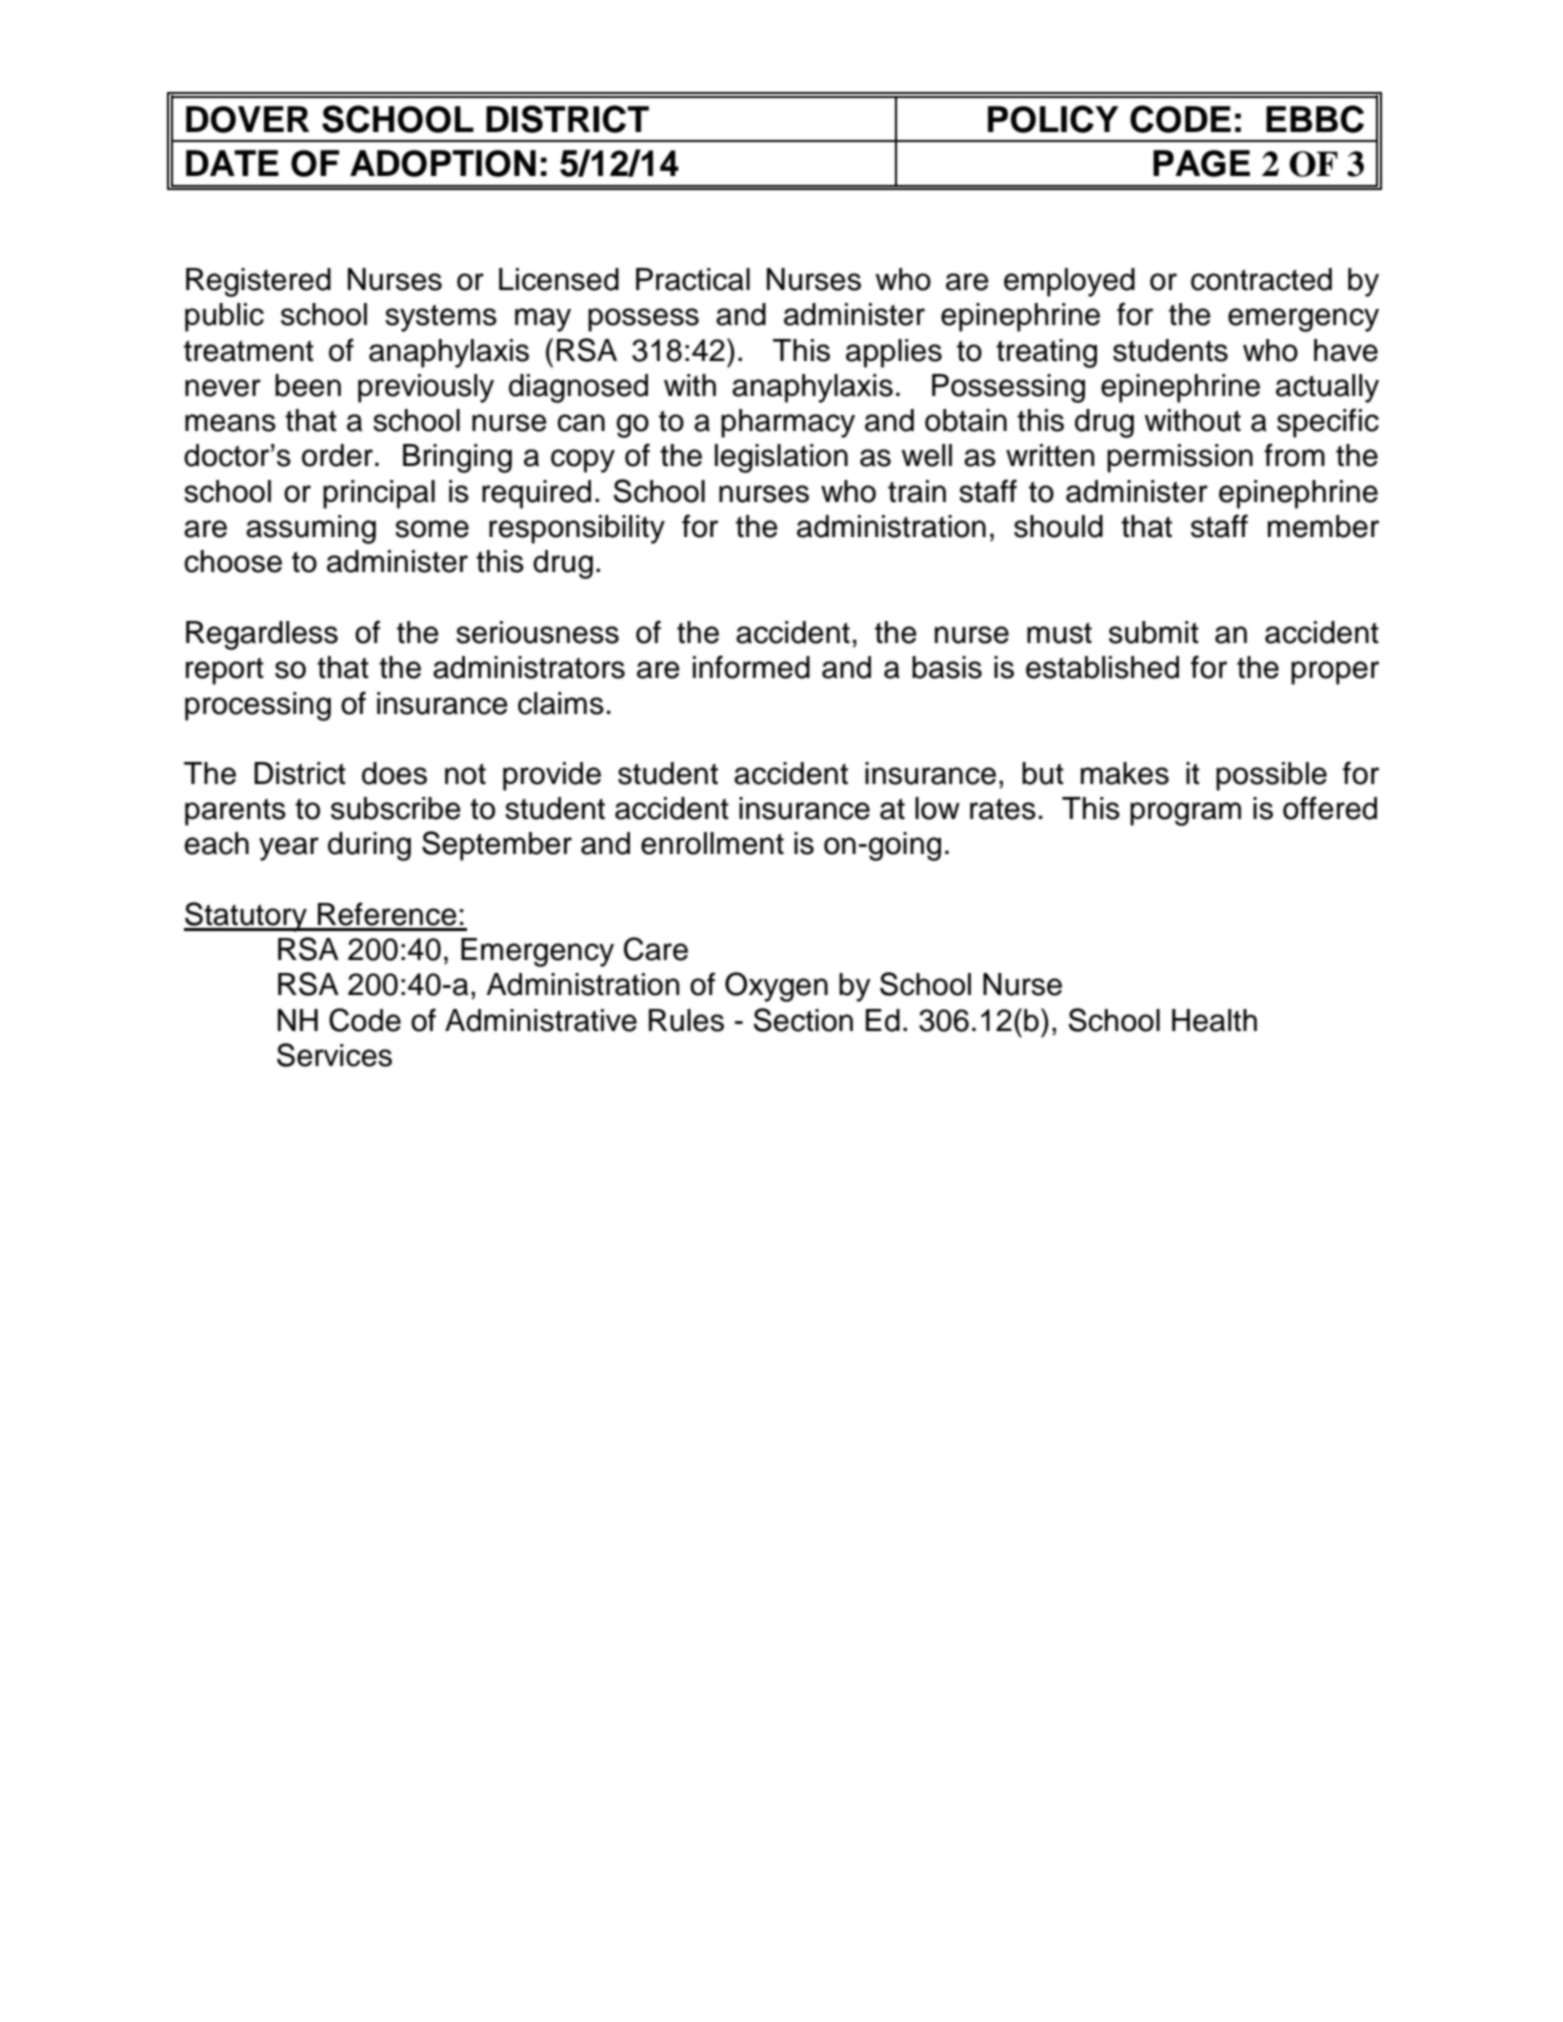 This screenshot has height=2022, width=1563. Describe the element at coordinates (334, 1055) in the screenshot. I see `Services` at that location.
